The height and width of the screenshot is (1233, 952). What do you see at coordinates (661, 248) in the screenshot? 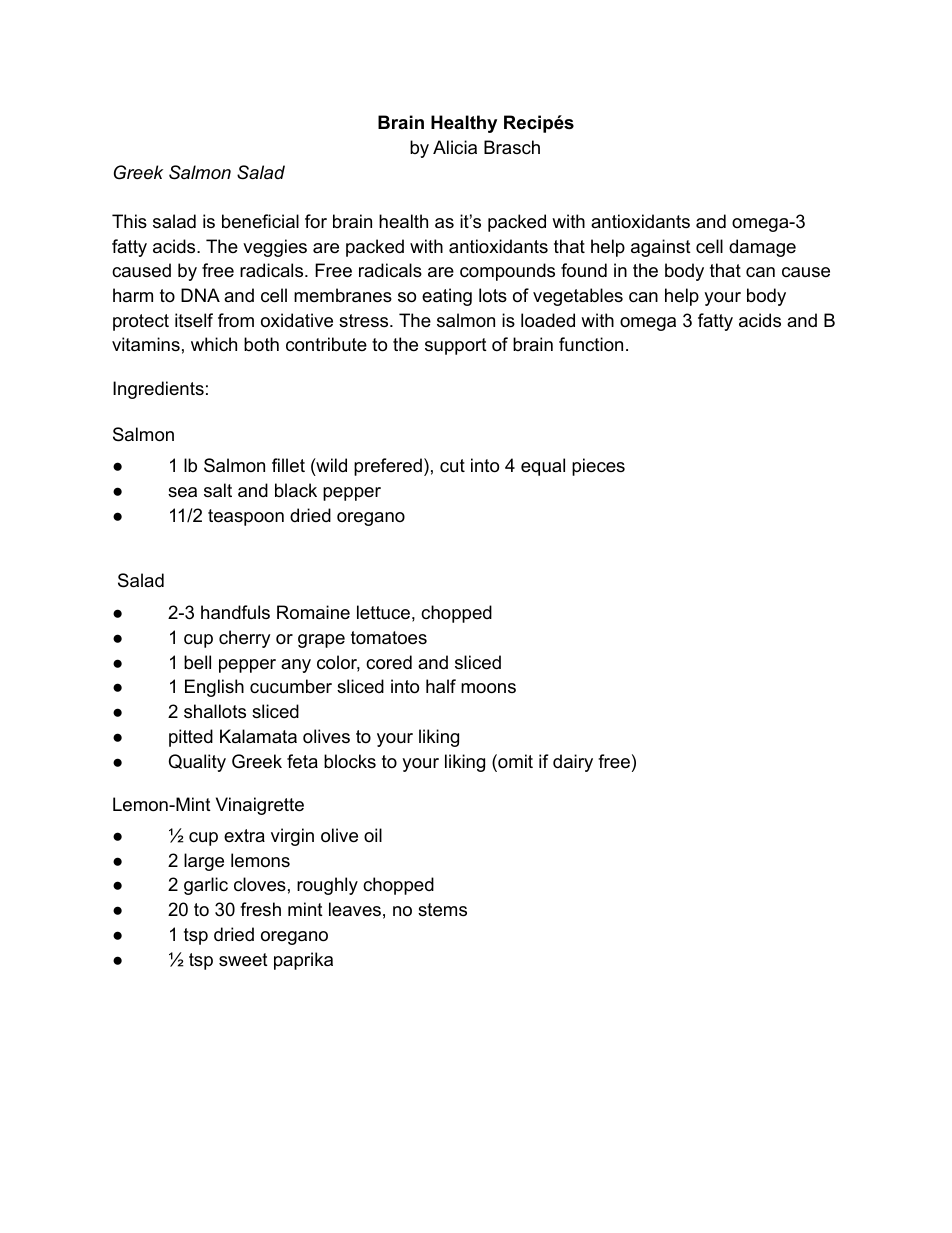
I see `against` at bounding box center [661, 248].
